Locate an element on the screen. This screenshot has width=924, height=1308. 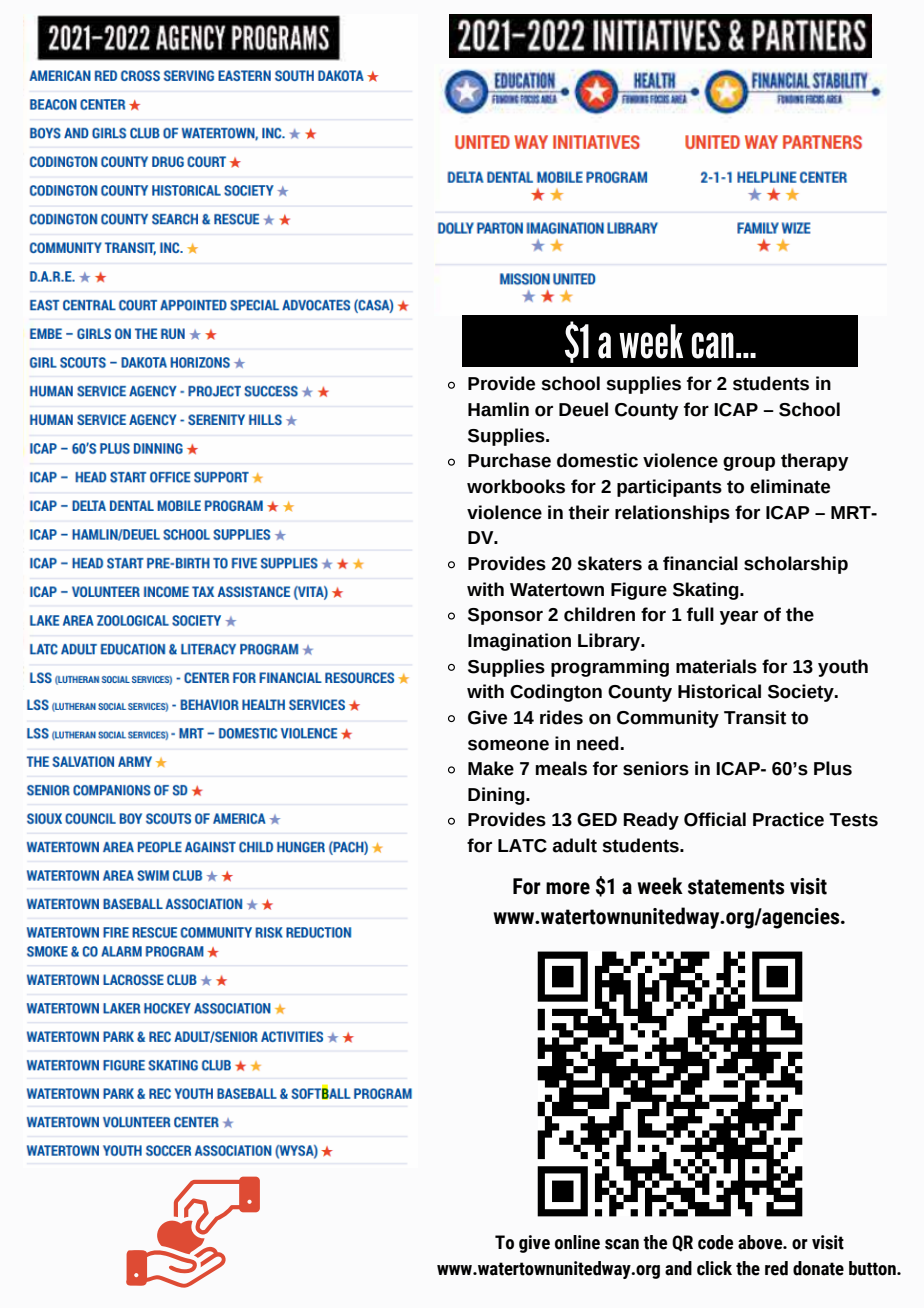
therapy is located at coordinates (815, 462).
